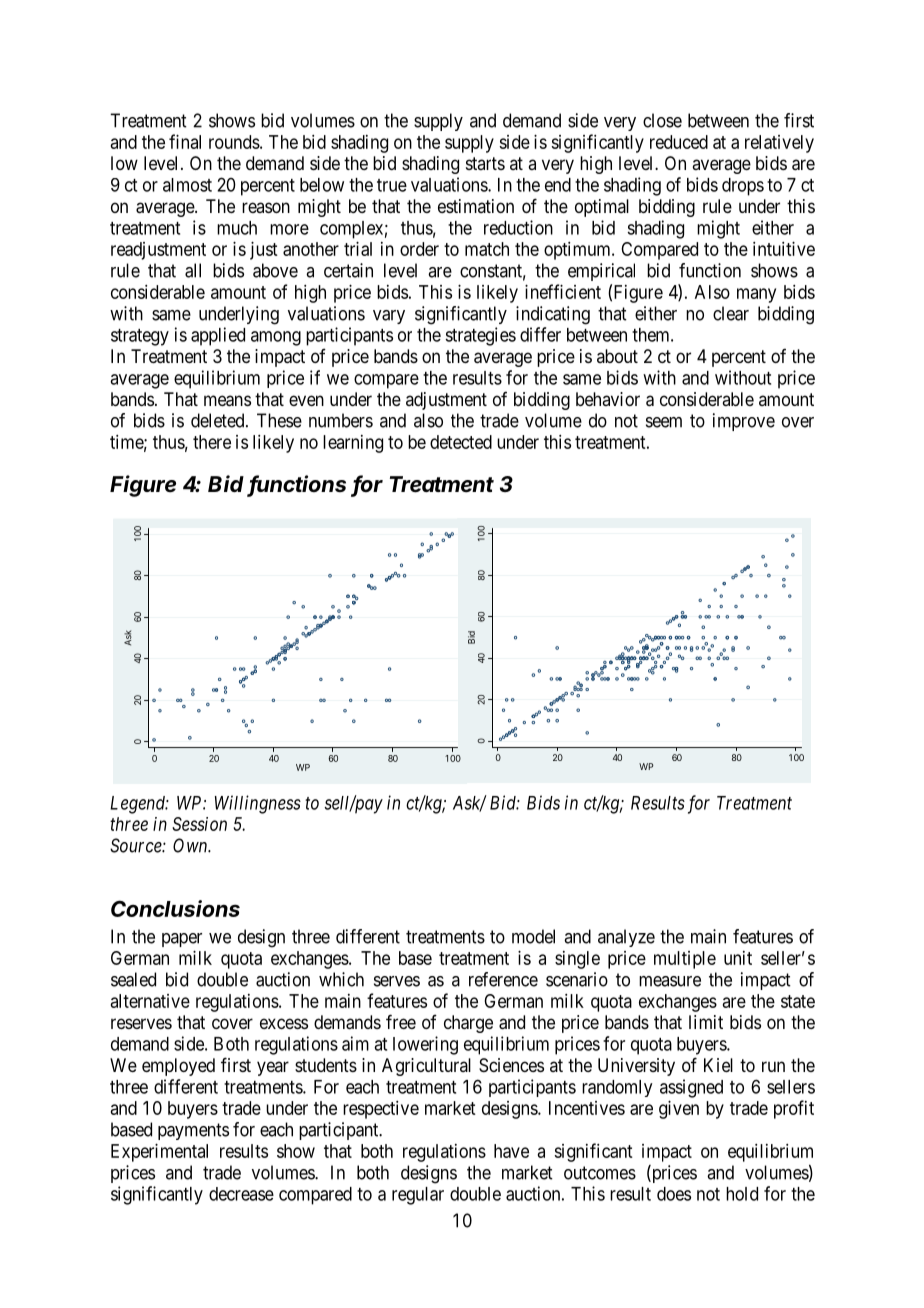  What do you see at coordinates (212, 442) in the screenshot?
I see `there` at bounding box center [212, 442].
